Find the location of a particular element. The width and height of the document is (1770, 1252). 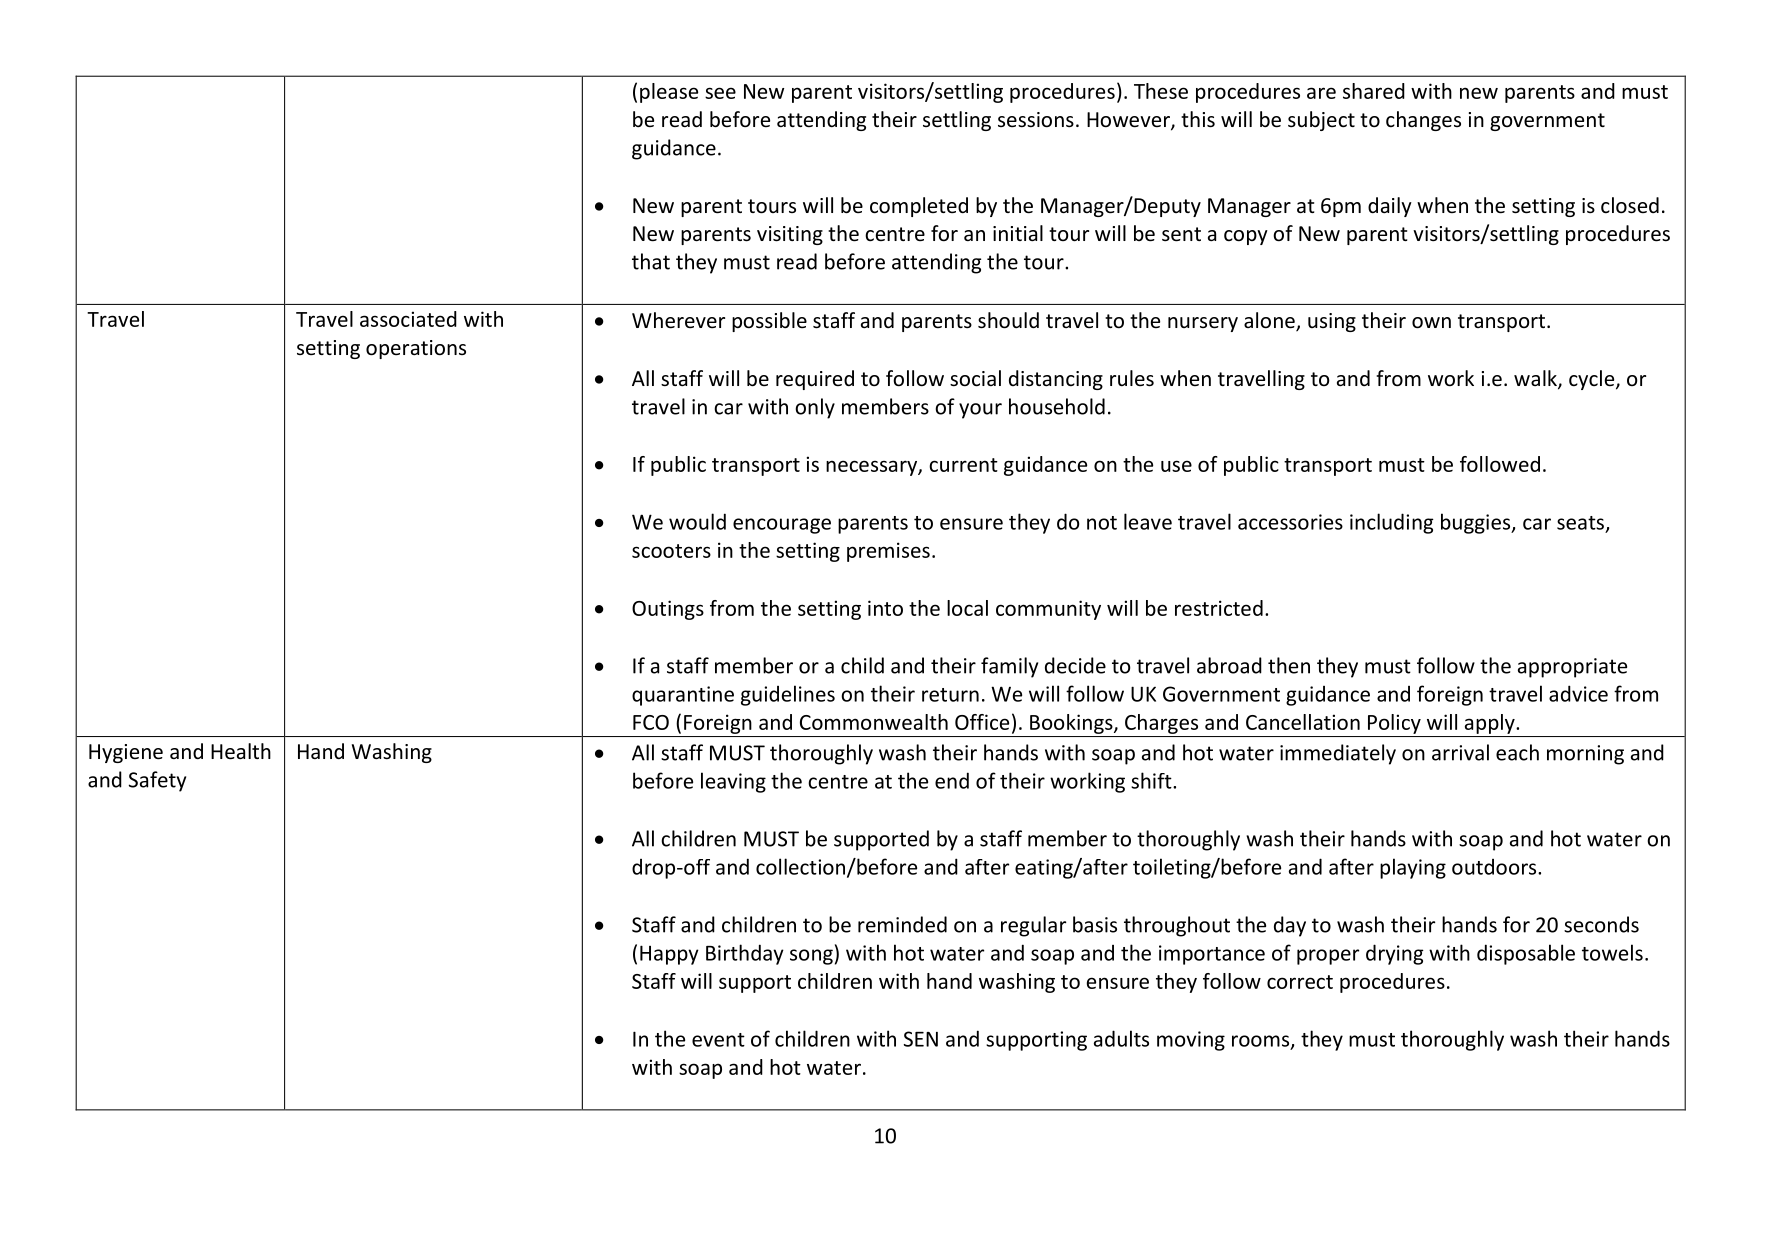

correct is located at coordinates (1300, 982).
